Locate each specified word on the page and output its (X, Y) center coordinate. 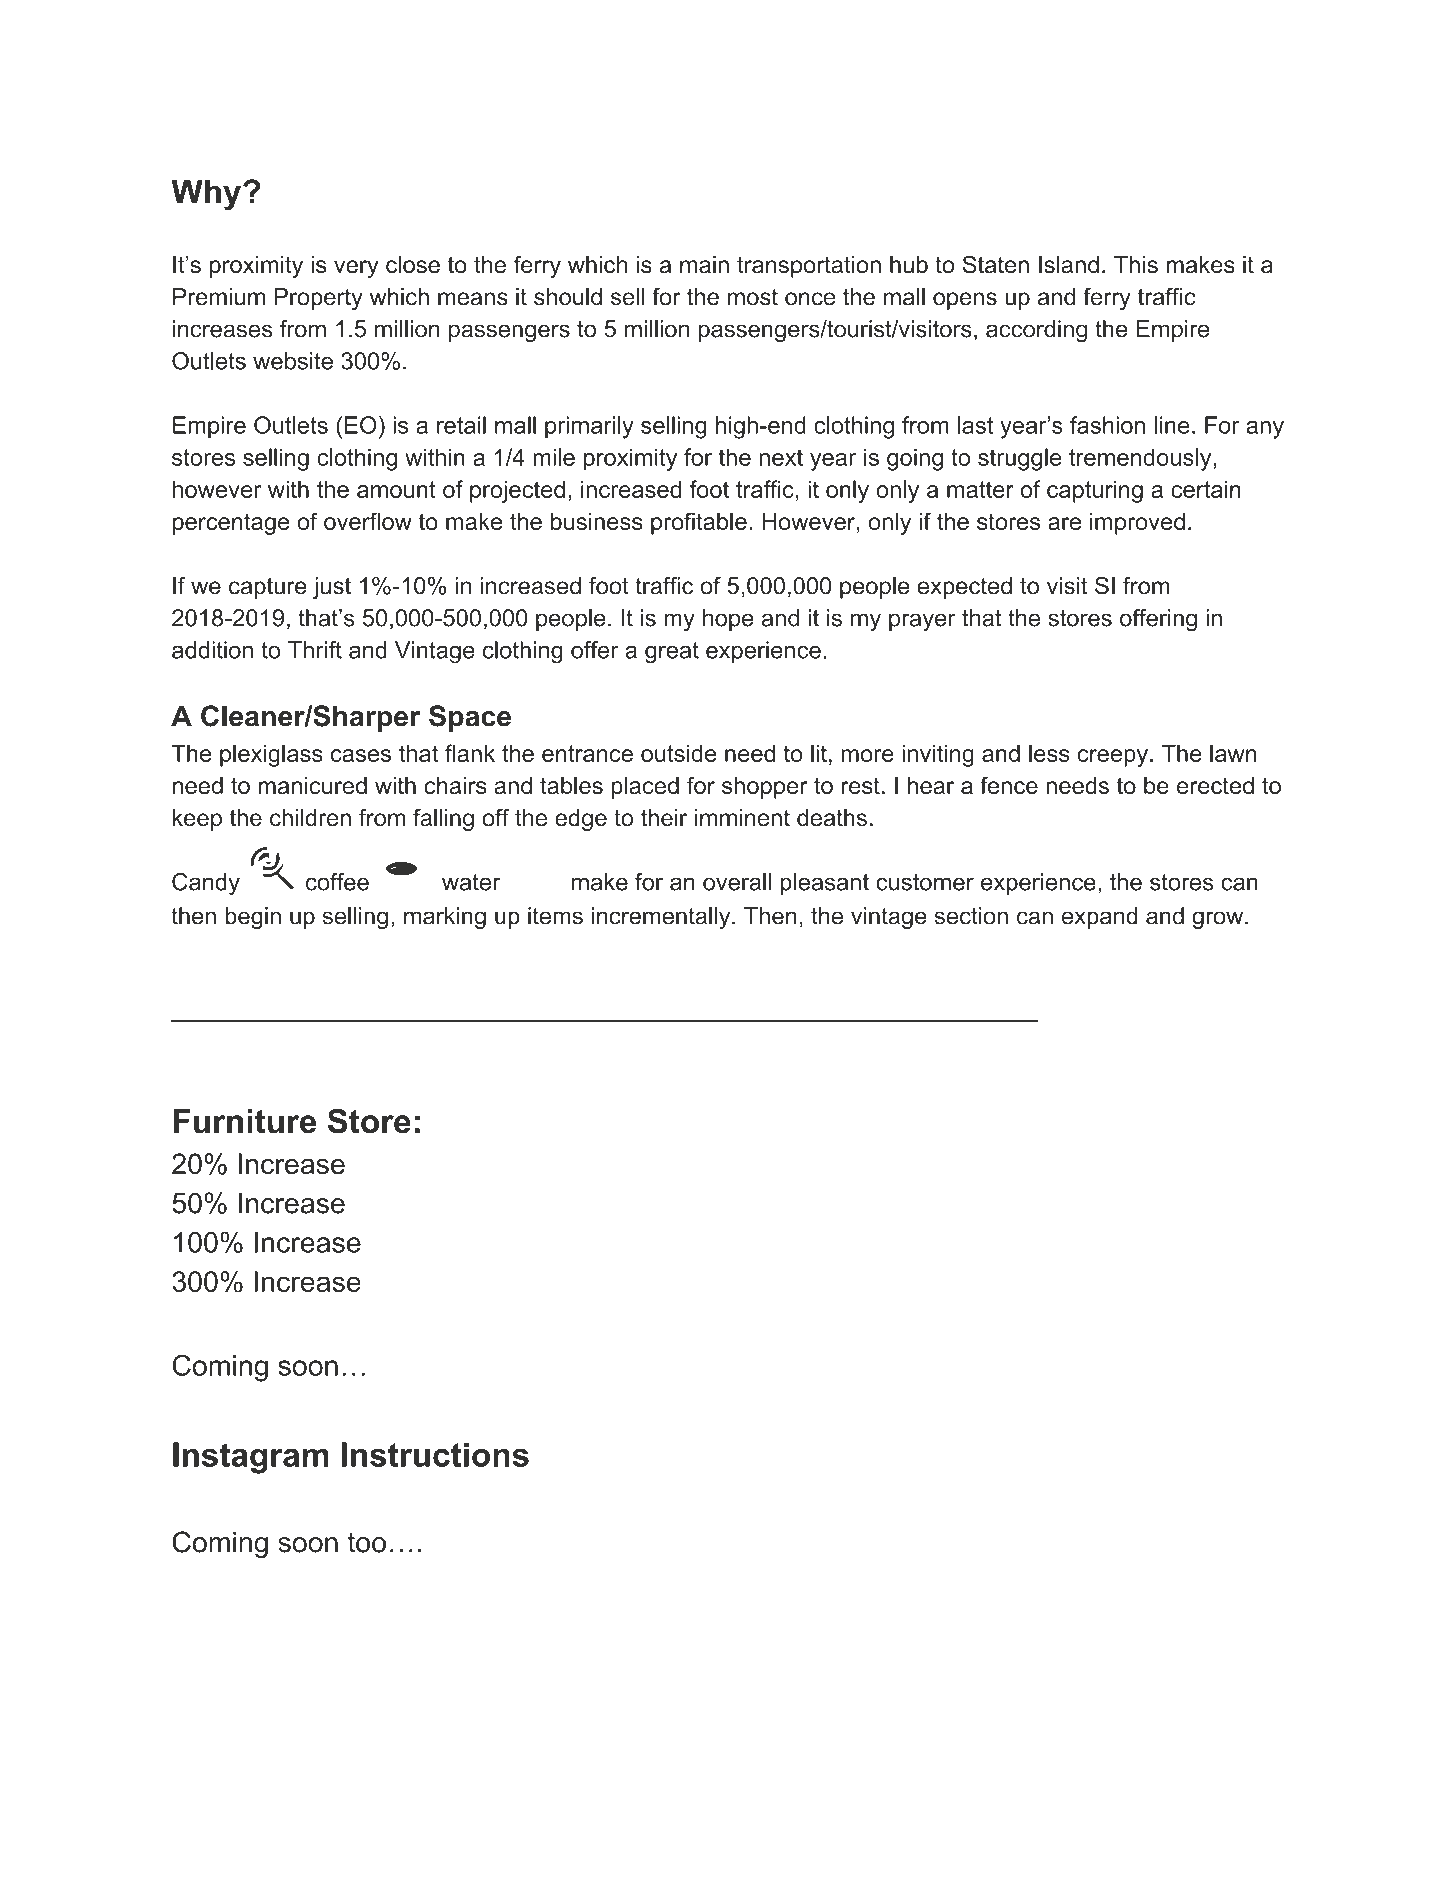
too (367, 1542)
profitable (699, 523)
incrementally (662, 918)
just (332, 588)
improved (1137, 524)
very (356, 269)
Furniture (244, 1121)
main (704, 265)
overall (737, 882)
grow (1219, 920)
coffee (337, 882)
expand (1100, 918)
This (1136, 265)
